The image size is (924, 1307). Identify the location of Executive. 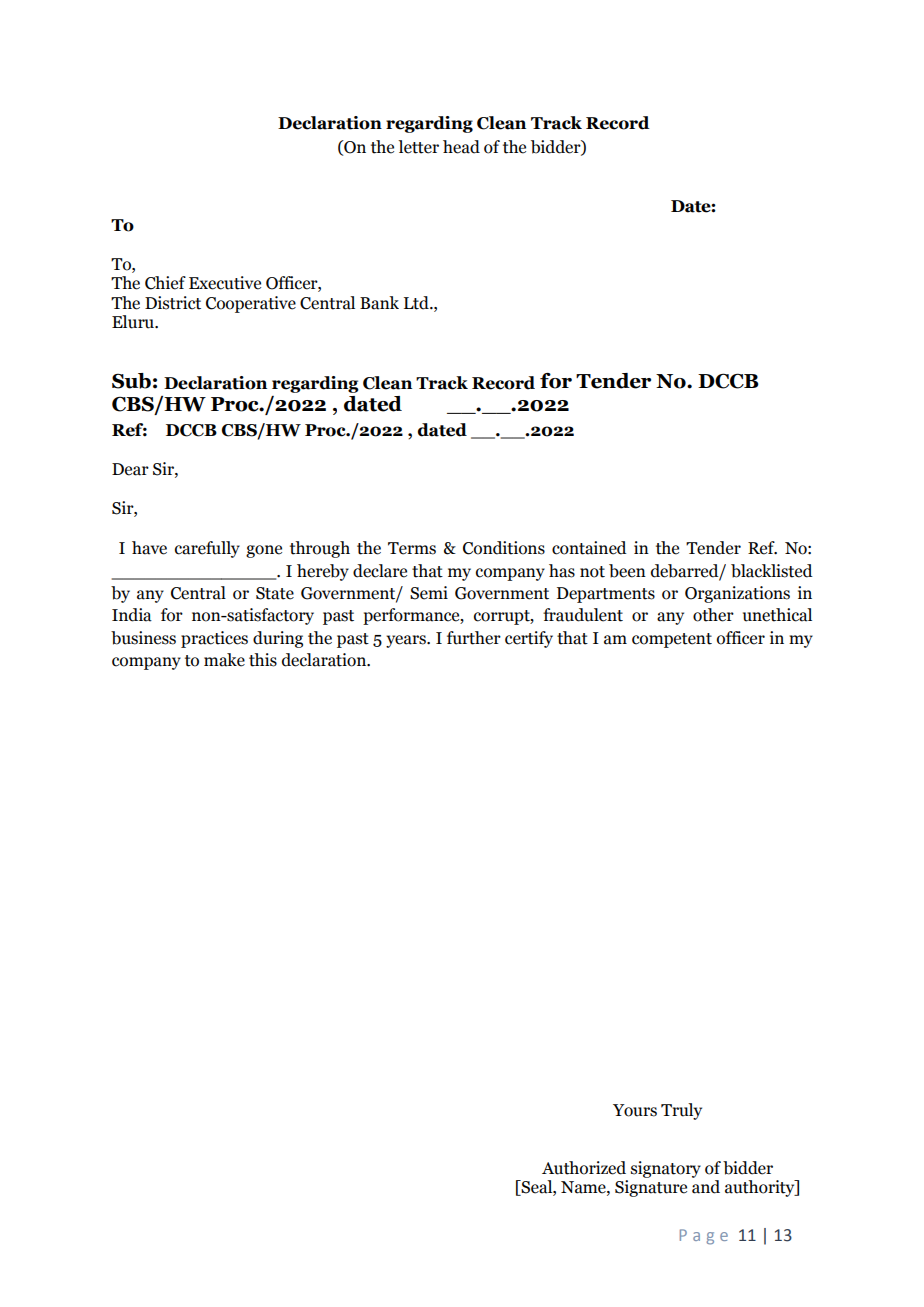
(225, 283).
